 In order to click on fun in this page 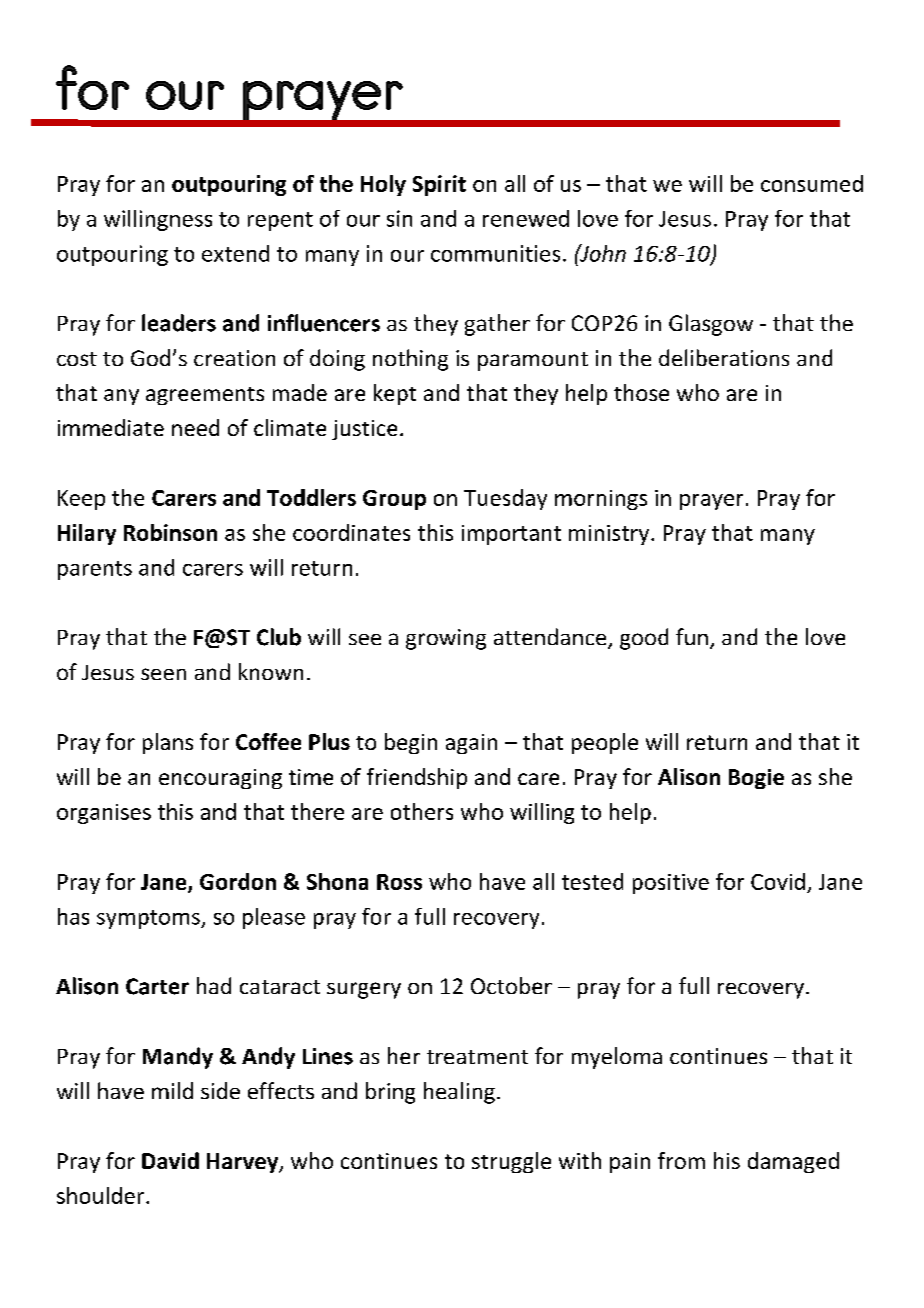, I will do `click(692, 636)`.
